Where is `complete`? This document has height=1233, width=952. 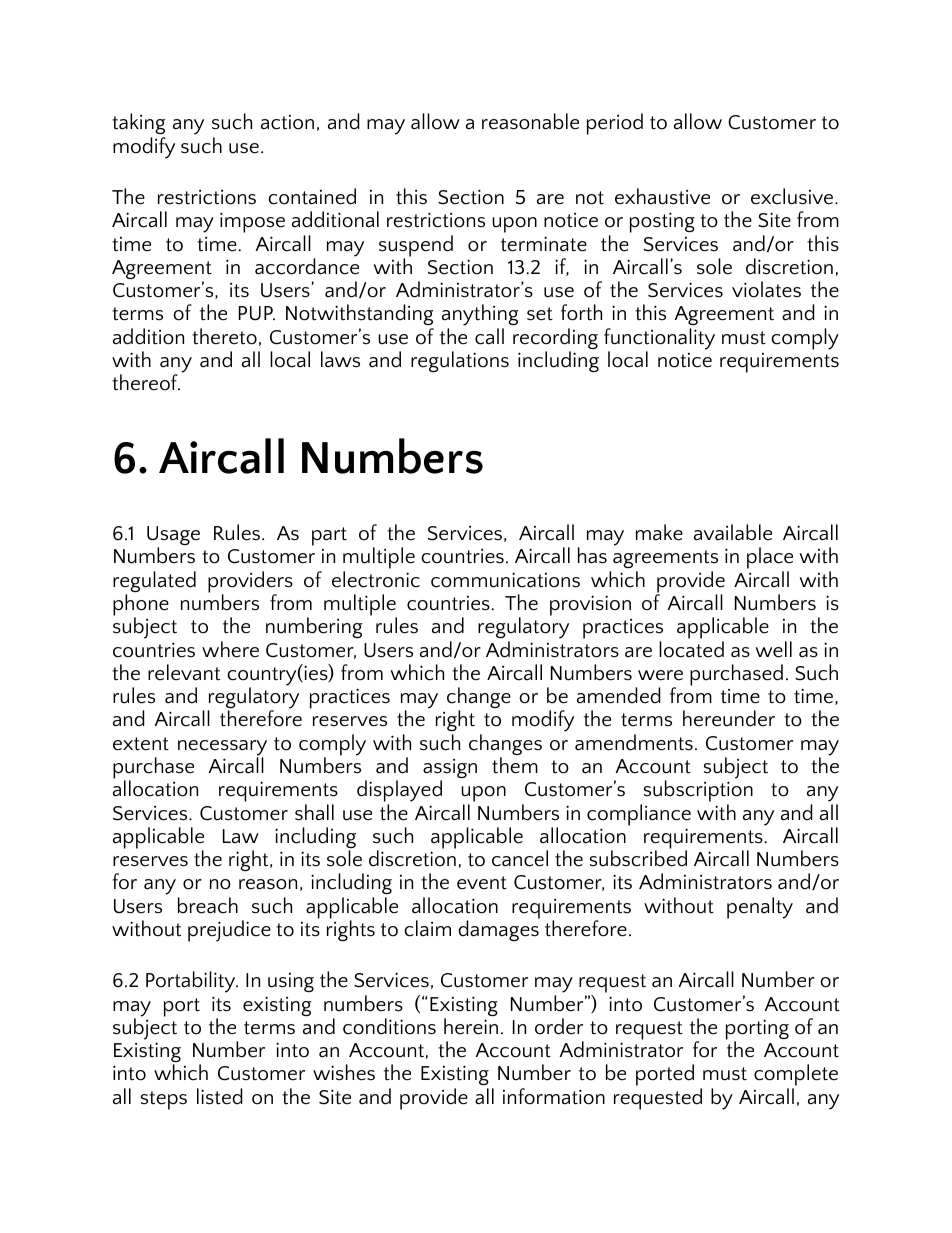 complete is located at coordinates (796, 1076).
